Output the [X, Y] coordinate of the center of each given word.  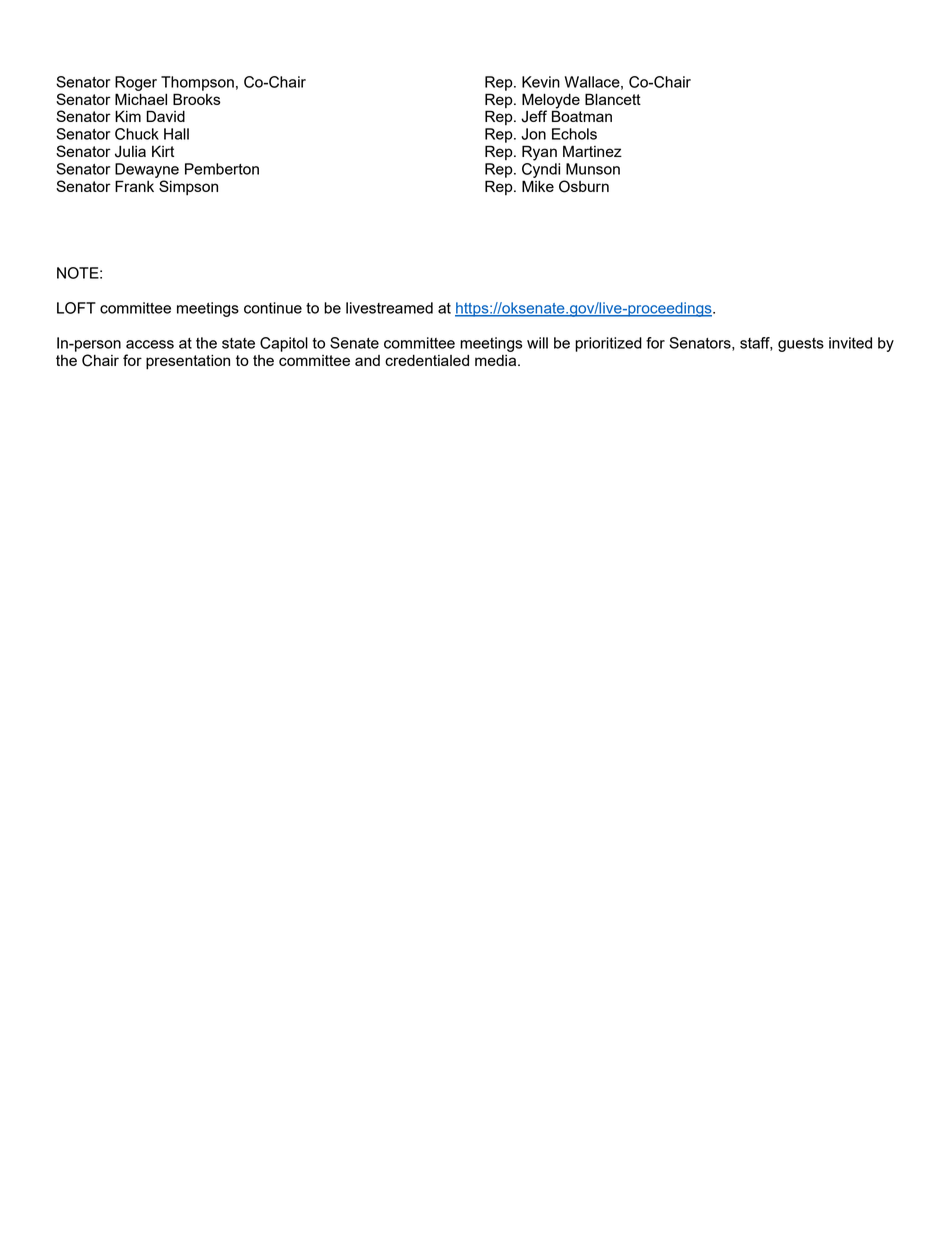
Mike [538, 186]
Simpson [188, 187]
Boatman [582, 116]
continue [273, 308]
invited [850, 343]
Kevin [541, 82]
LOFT [76, 308]
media [497, 360]
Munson [593, 169]
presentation [188, 362]
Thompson [197, 83]
